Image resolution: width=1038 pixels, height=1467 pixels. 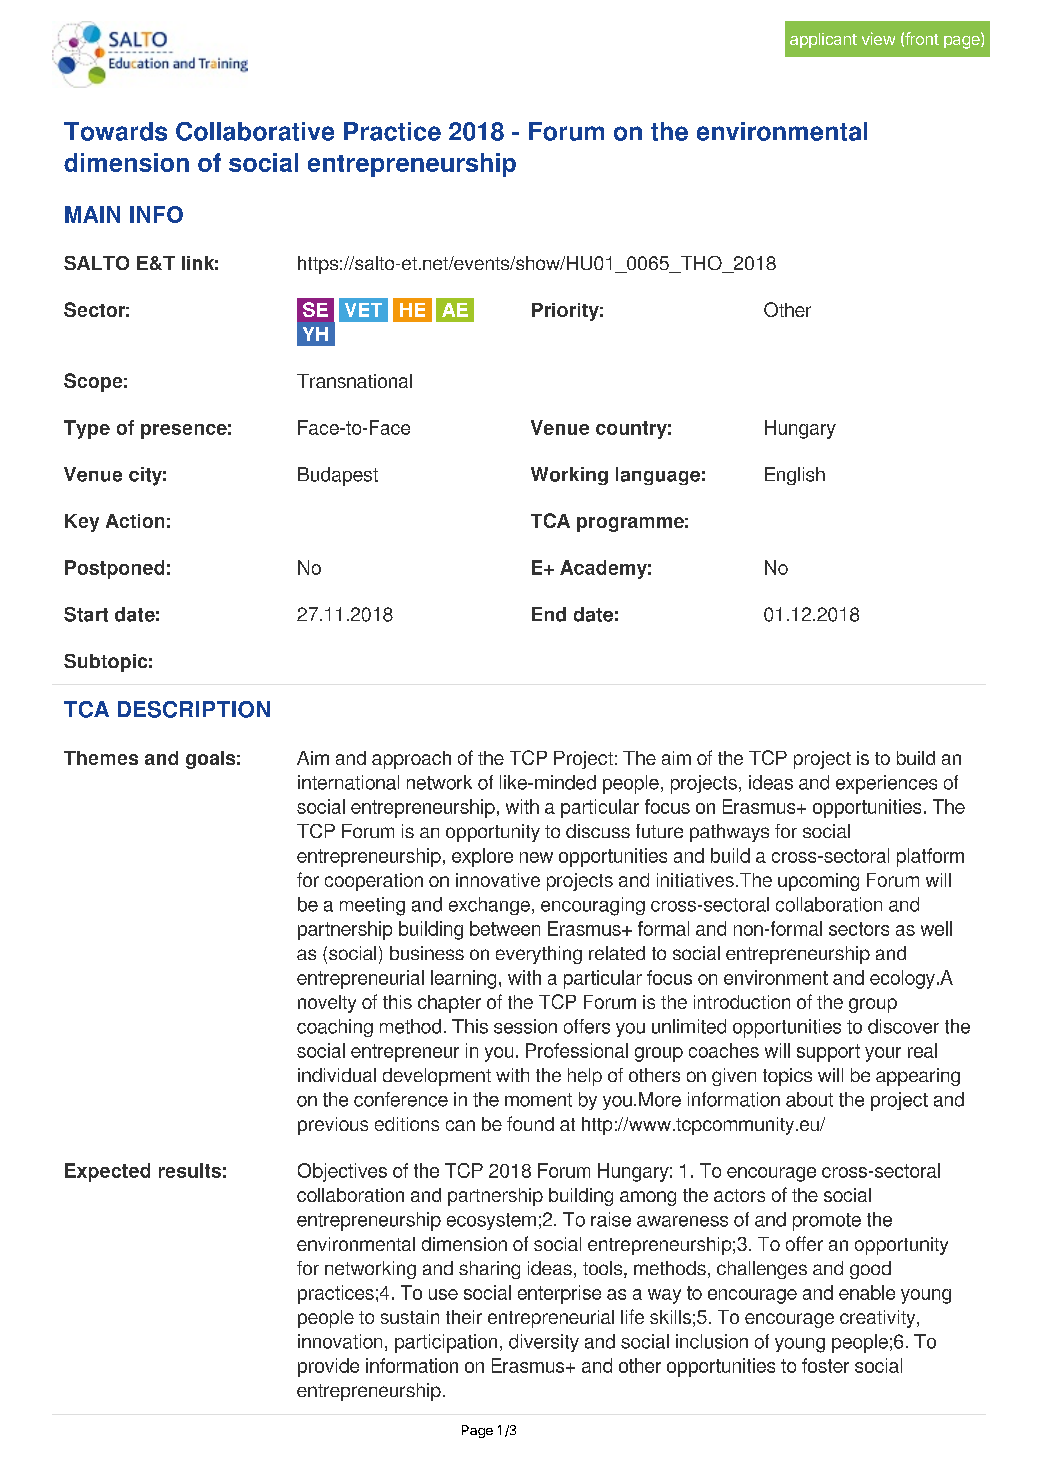 I want to click on English, so click(x=795, y=476).
